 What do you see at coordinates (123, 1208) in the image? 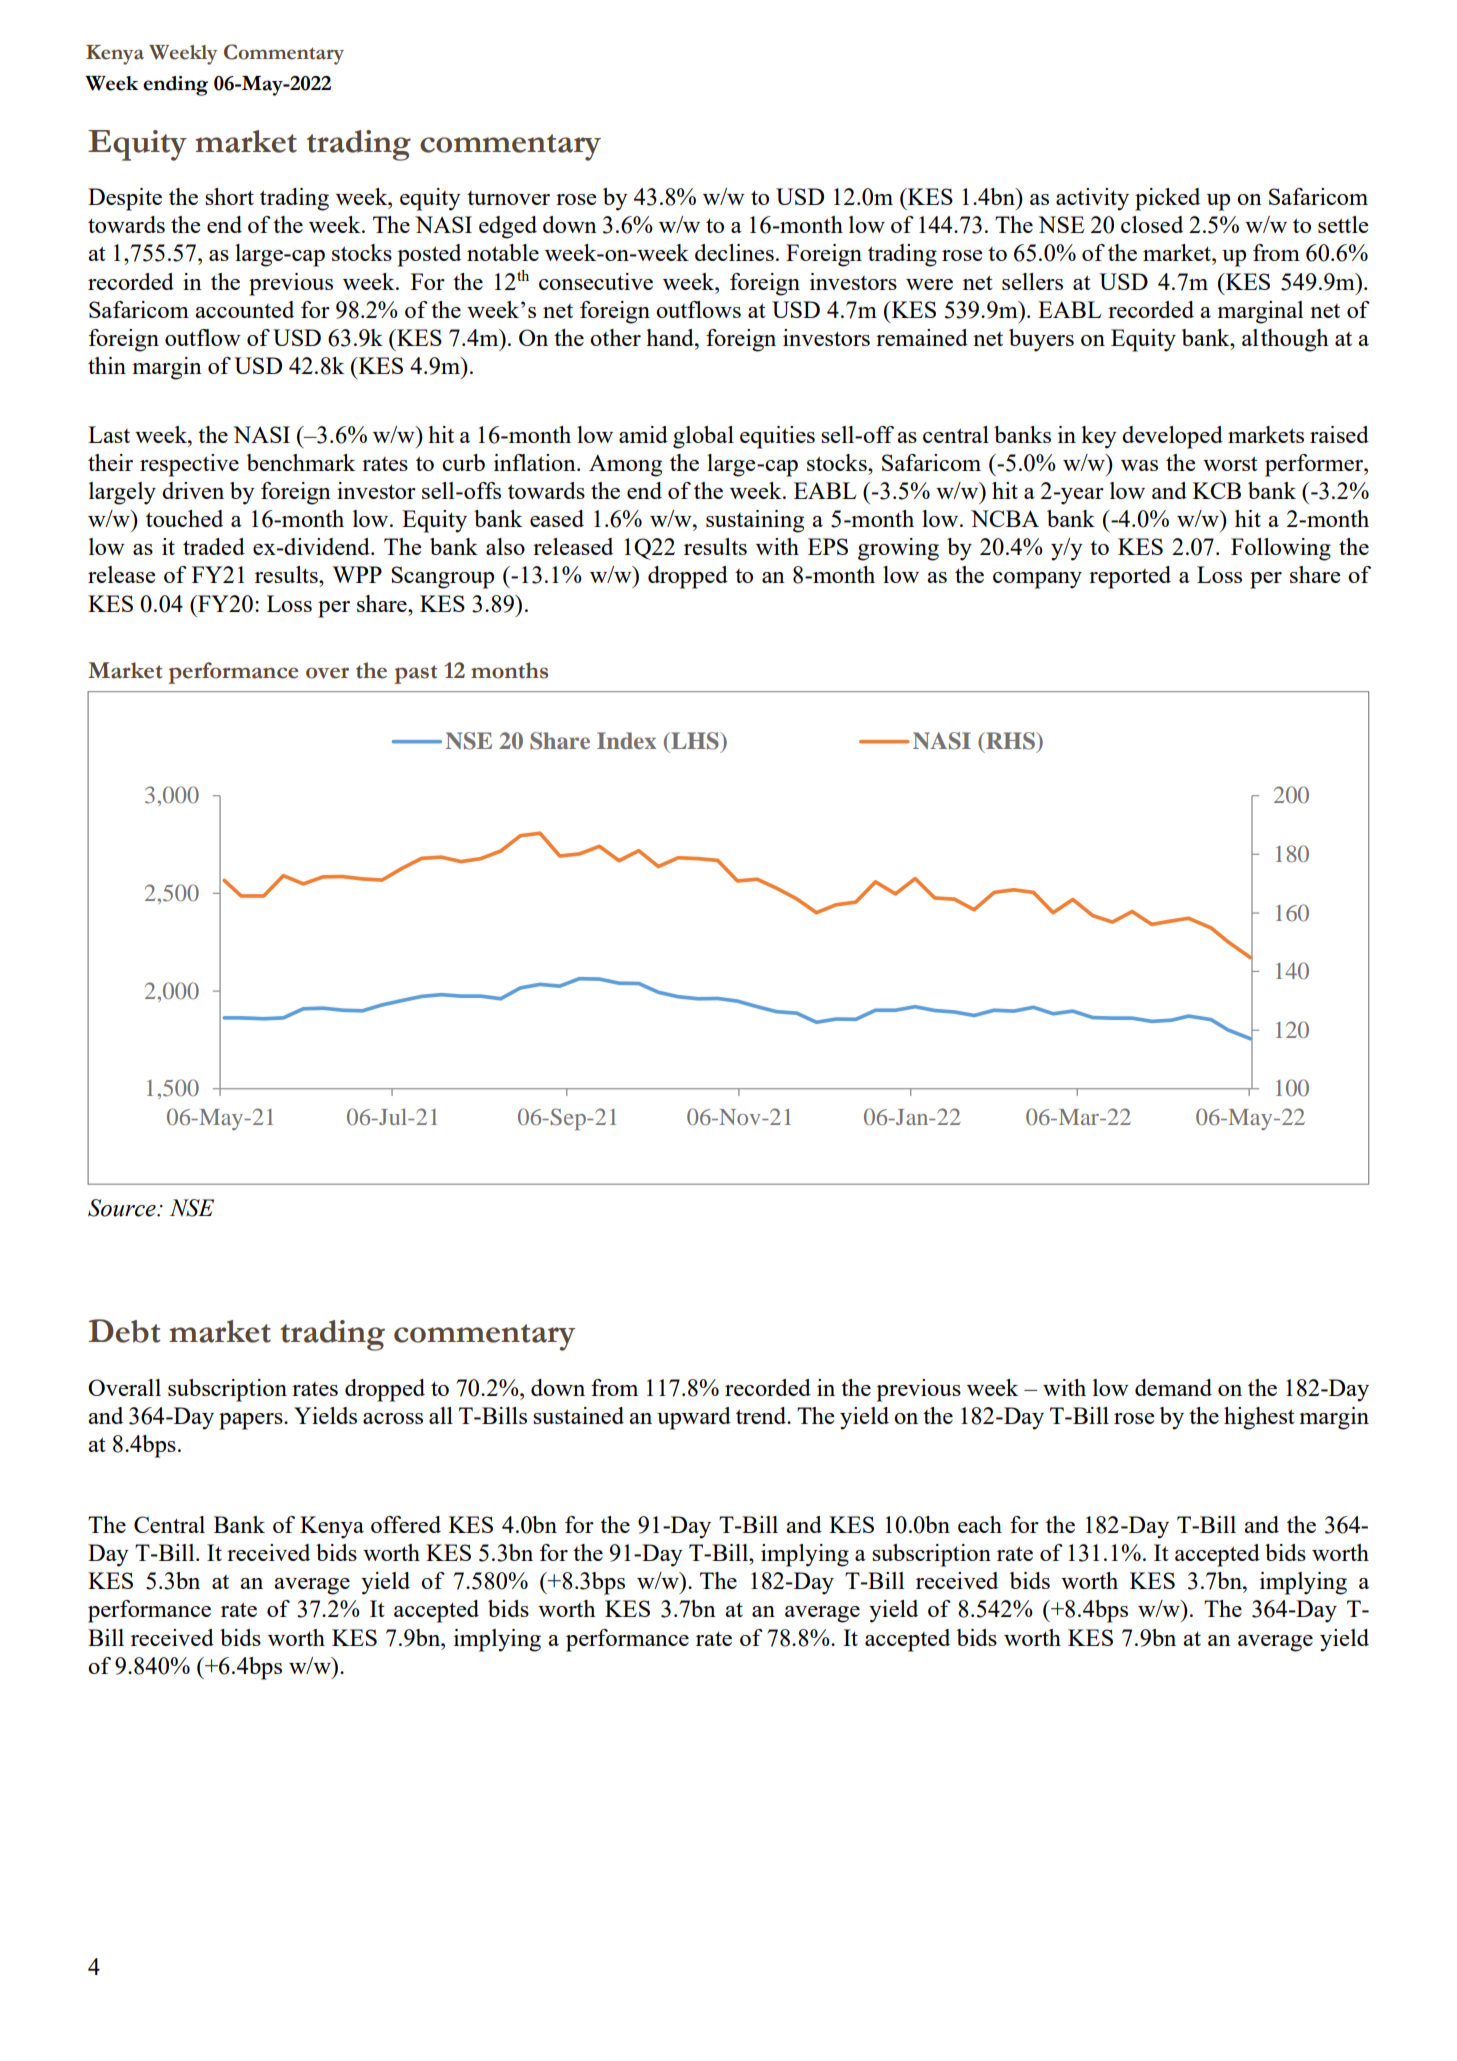
I see `Source` at bounding box center [123, 1208].
